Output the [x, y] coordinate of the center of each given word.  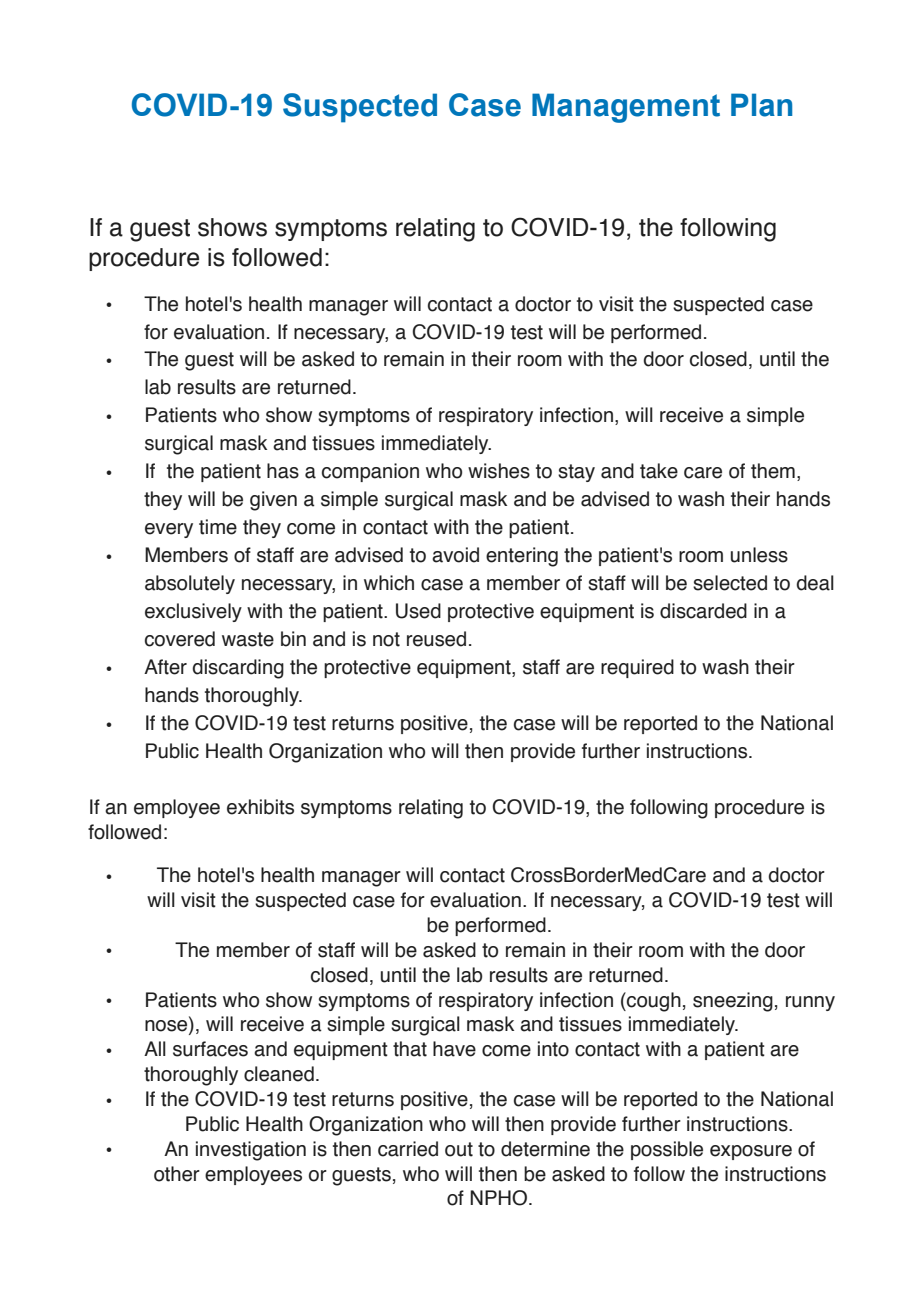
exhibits [260, 807]
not [386, 639]
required [637, 668]
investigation [251, 1151]
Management [626, 108]
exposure [751, 1152]
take [659, 471]
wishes [499, 471]
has [283, 471]
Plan [761, 105]
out [459, 1149]
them [773, 471]
